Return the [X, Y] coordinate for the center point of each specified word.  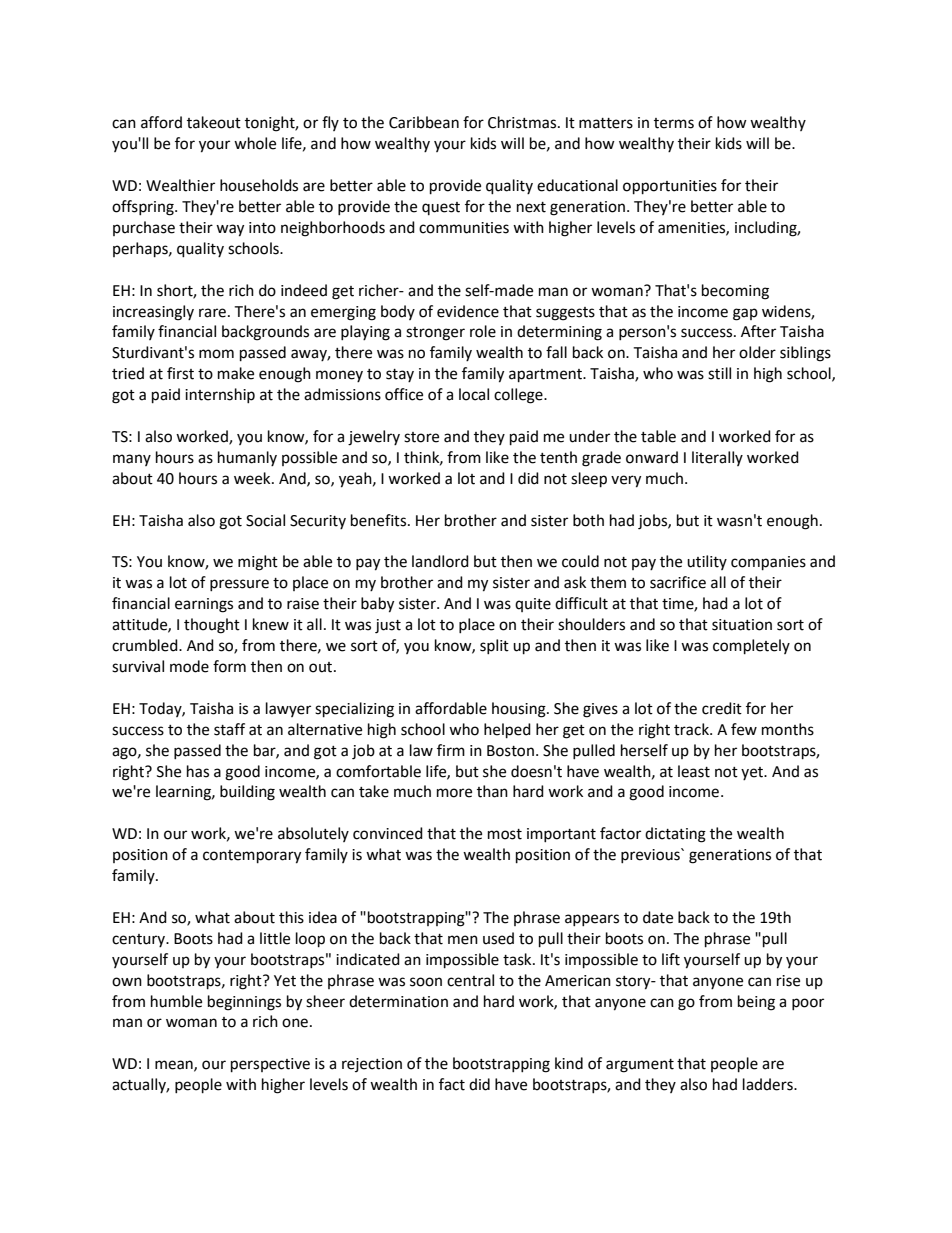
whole [255, 143]
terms [674, 123]
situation [742, 625]
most [505, 834]
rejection [372, 1065]
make [236, 373]
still [719, 373]
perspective [270, 1065]
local [474, 394]
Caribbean [424, 122]
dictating [675, 835]
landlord [440, 561]
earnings [204, 605]
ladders [769, 1084]
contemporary [252, 857]
